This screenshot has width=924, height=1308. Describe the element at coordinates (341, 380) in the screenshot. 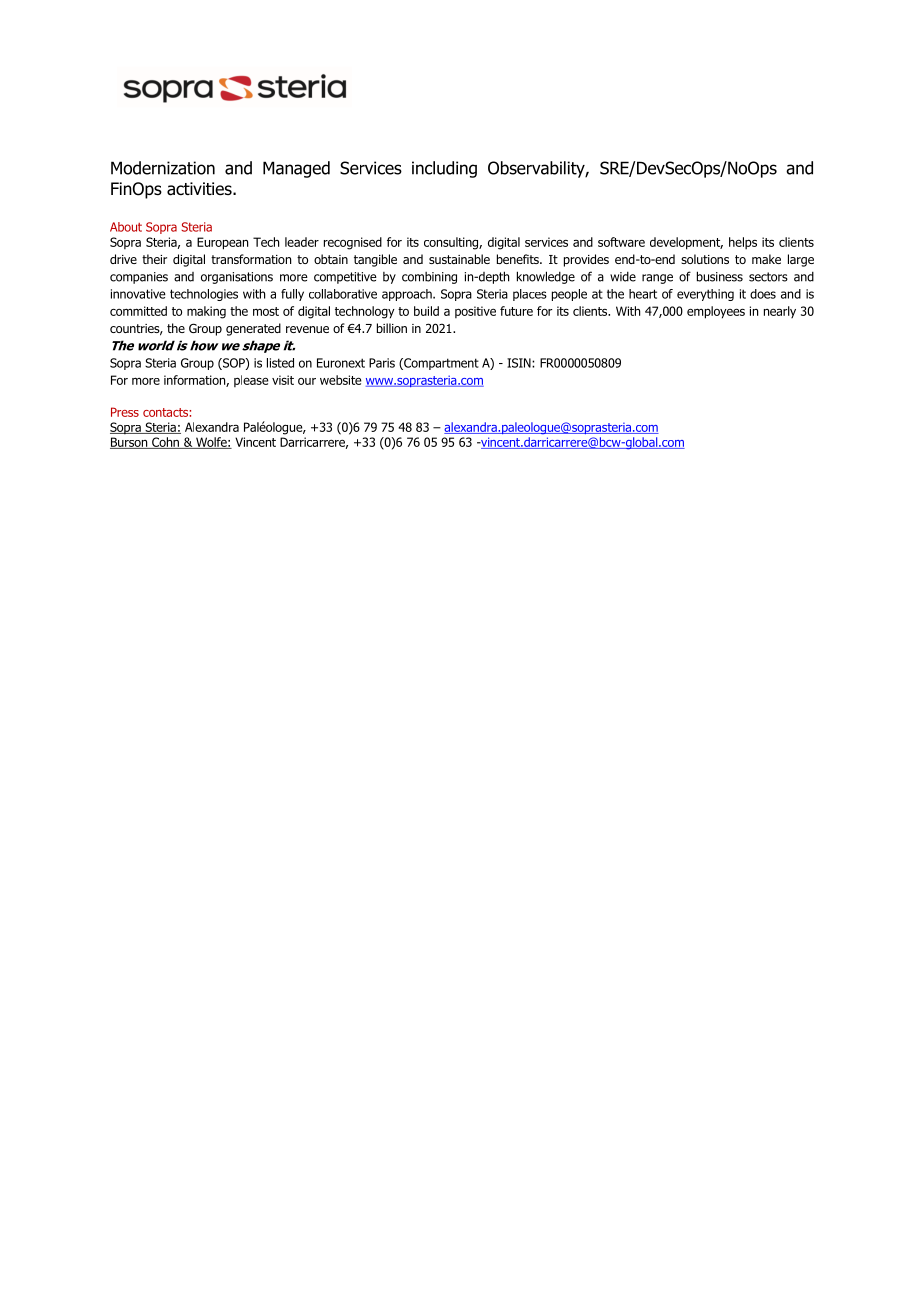

I see `website` at that location.
